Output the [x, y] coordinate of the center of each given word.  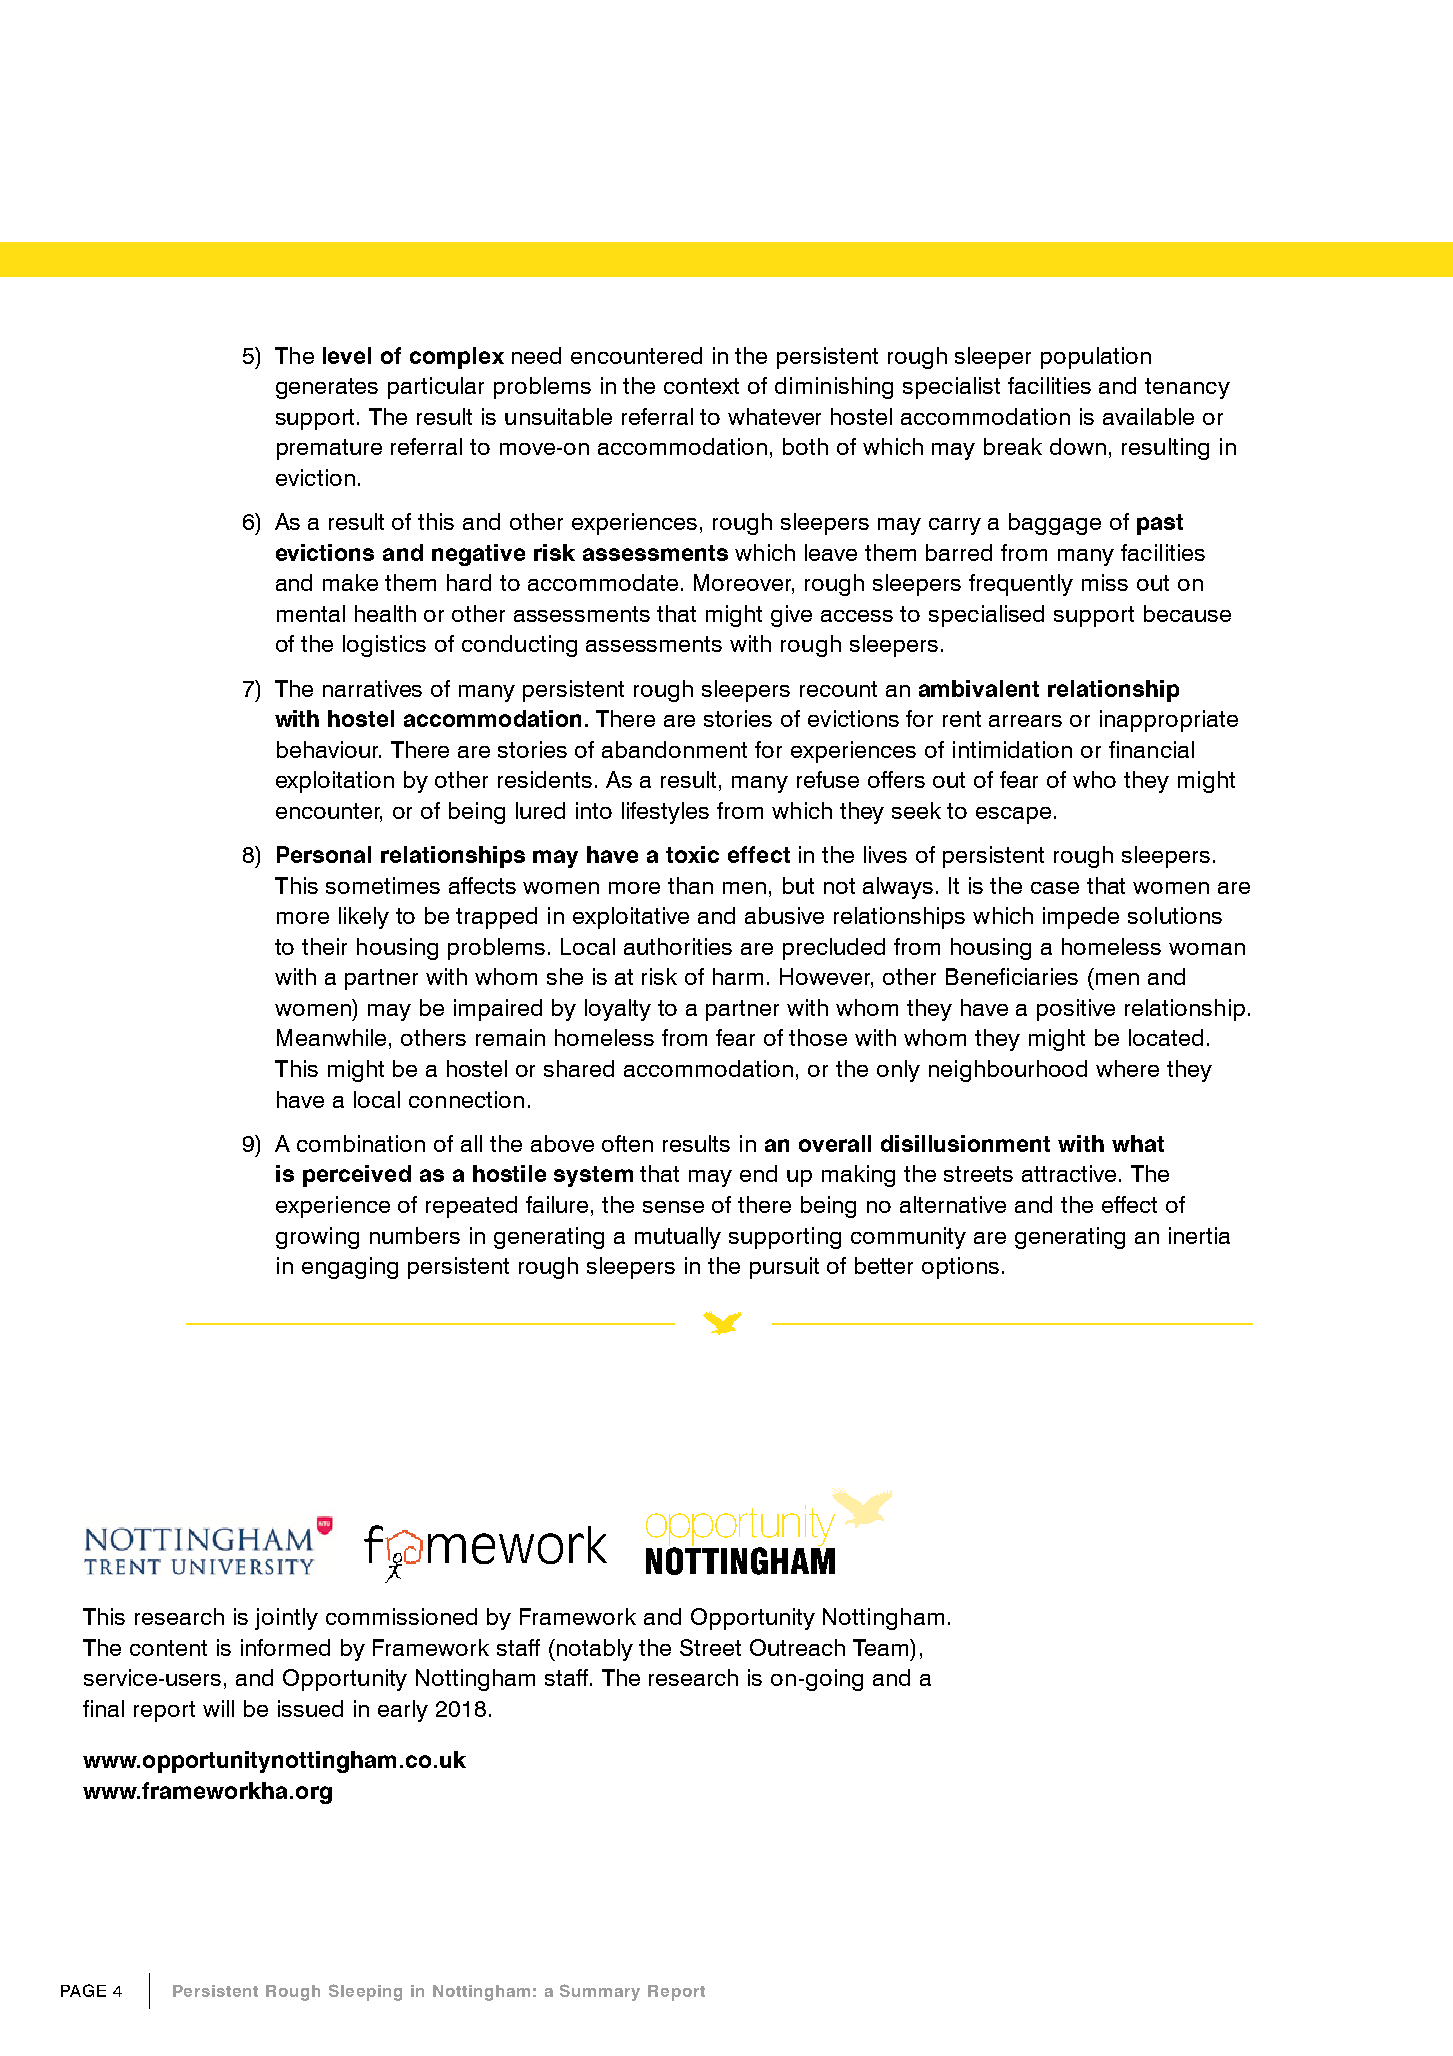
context [701, 386]
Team [882, 1647]
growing [317, 1238]
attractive [1069, 1173]
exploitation [335, 782]
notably [593, 1650]
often [627, 1143]
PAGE [83, 1990]
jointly [286, 1619]
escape [1013, 815]
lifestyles [665, 813]
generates [327, 388]
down [1078, 446]
